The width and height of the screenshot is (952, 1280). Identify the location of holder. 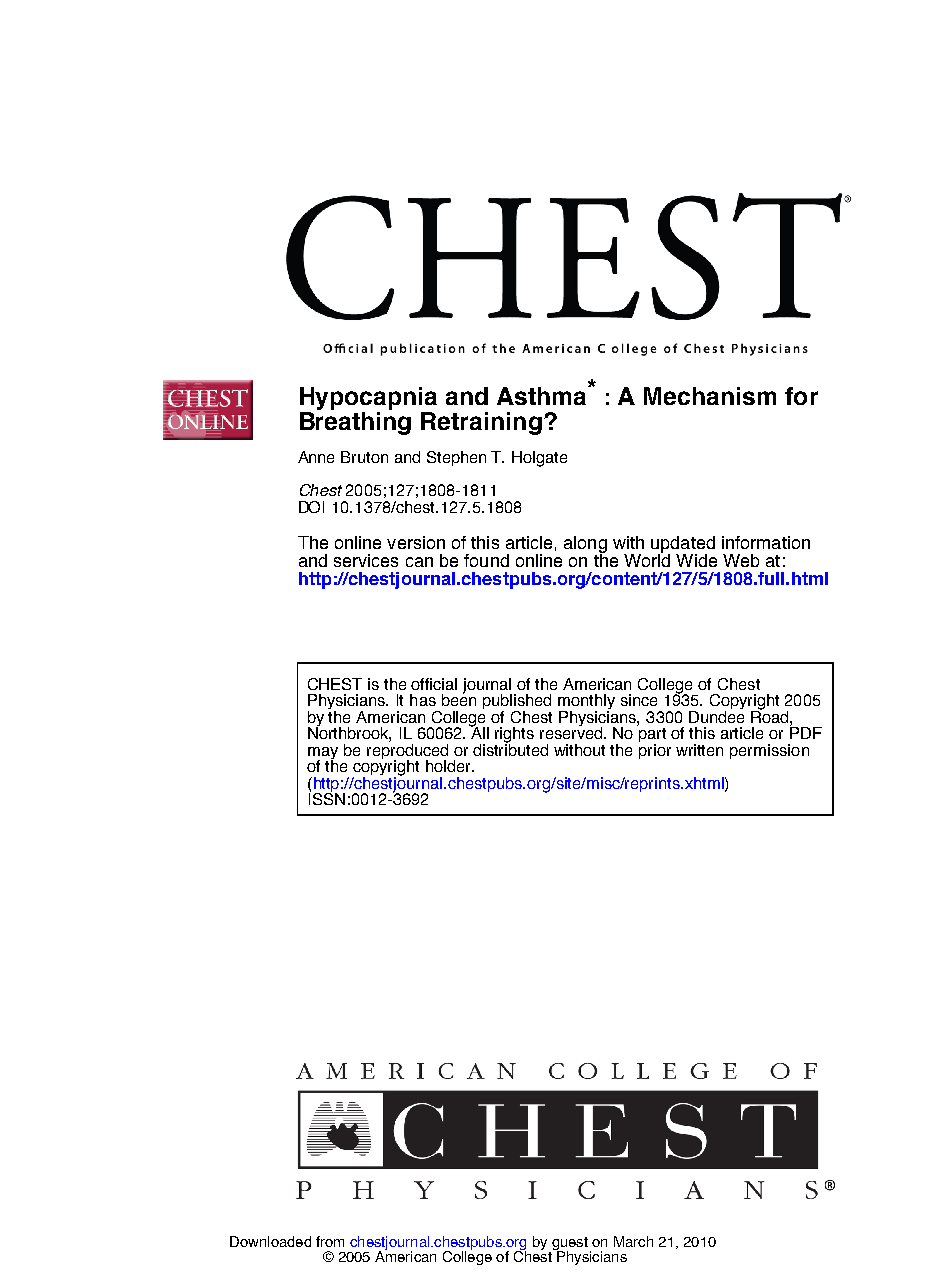
(449, 766).
